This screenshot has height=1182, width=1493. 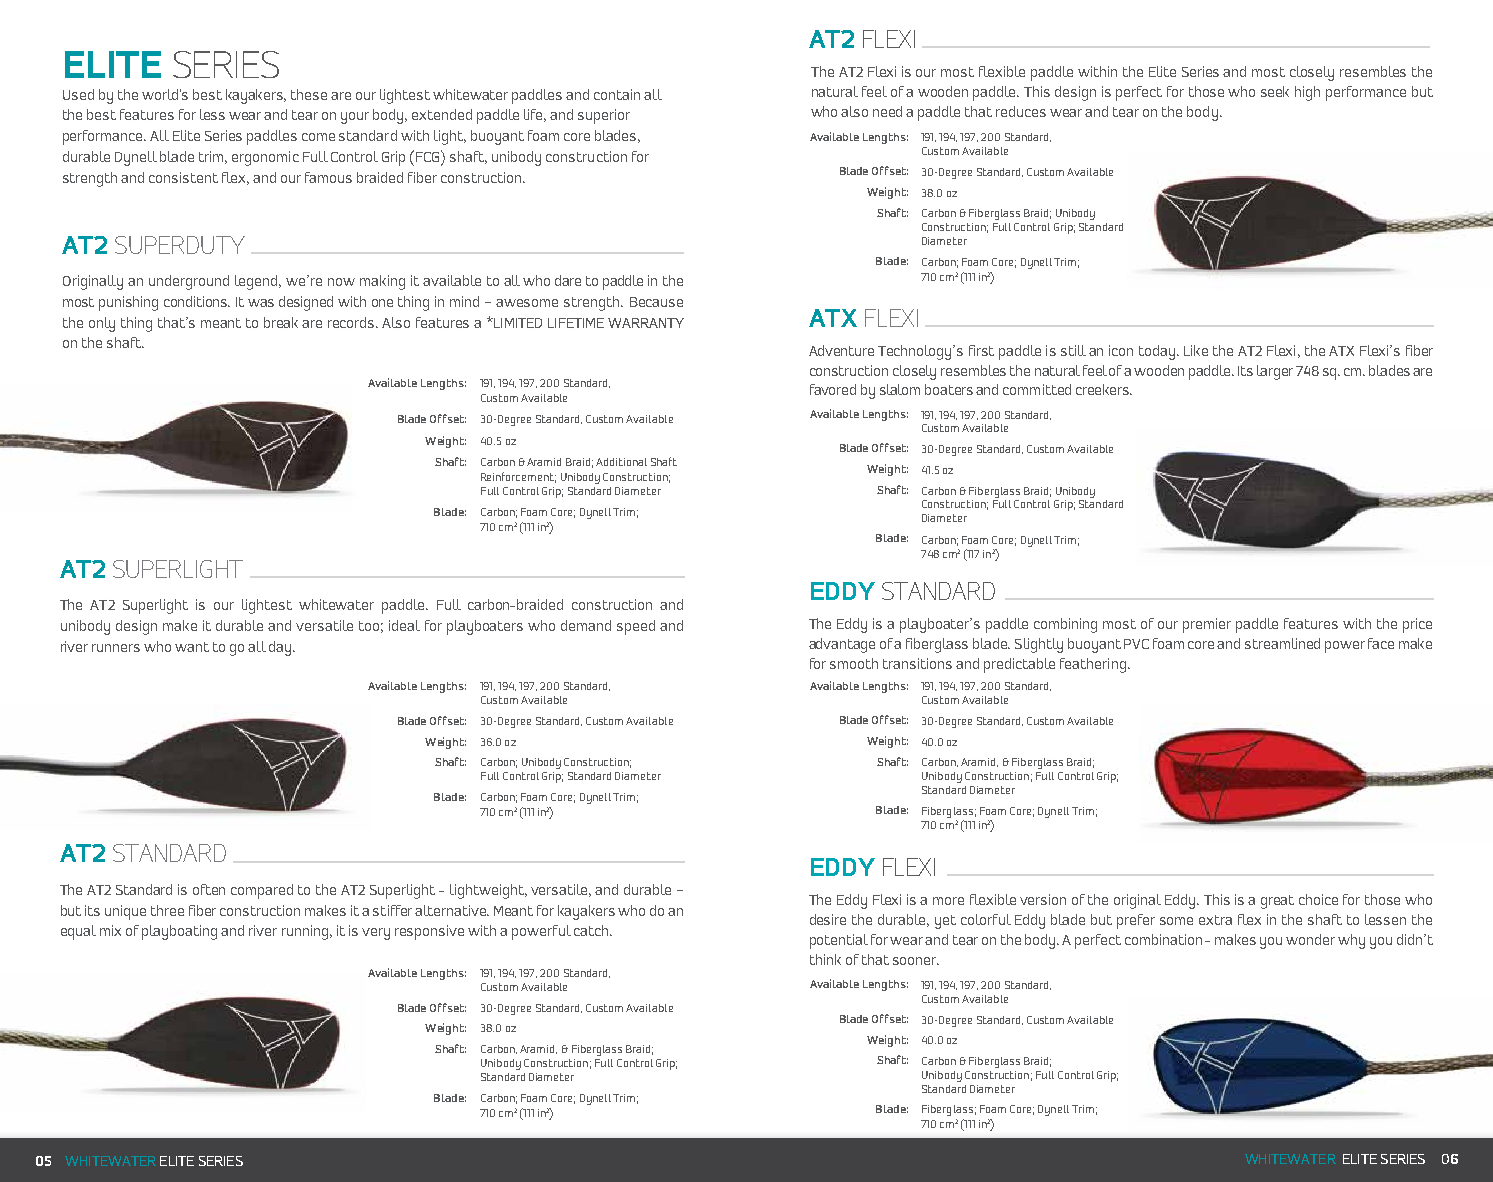 What do you see at coordinates (1310, 939) in the screenshot?
I see `wonder` at bounding box center [1310, 939].
